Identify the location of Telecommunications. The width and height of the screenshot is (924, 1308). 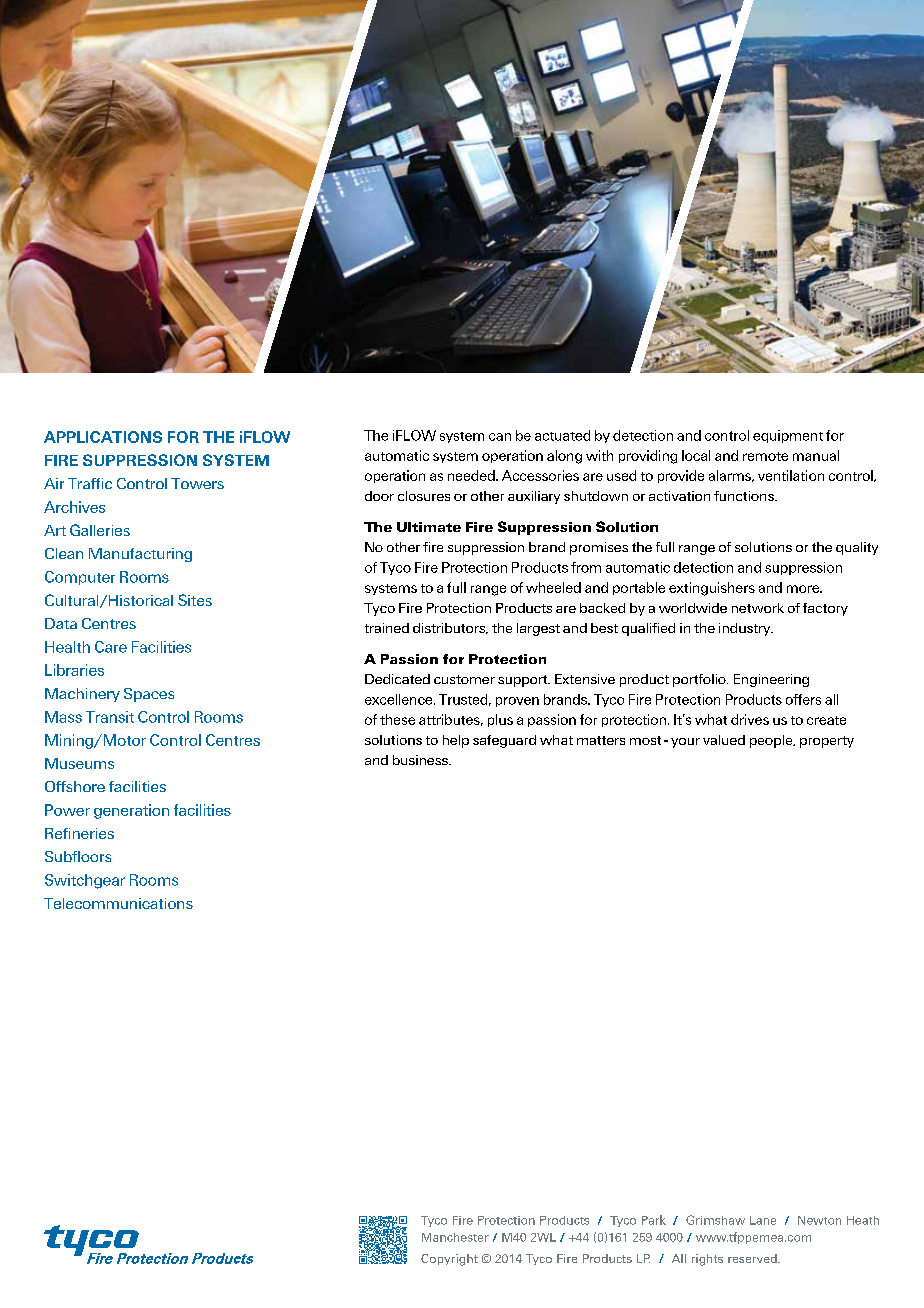
(118, 903).
